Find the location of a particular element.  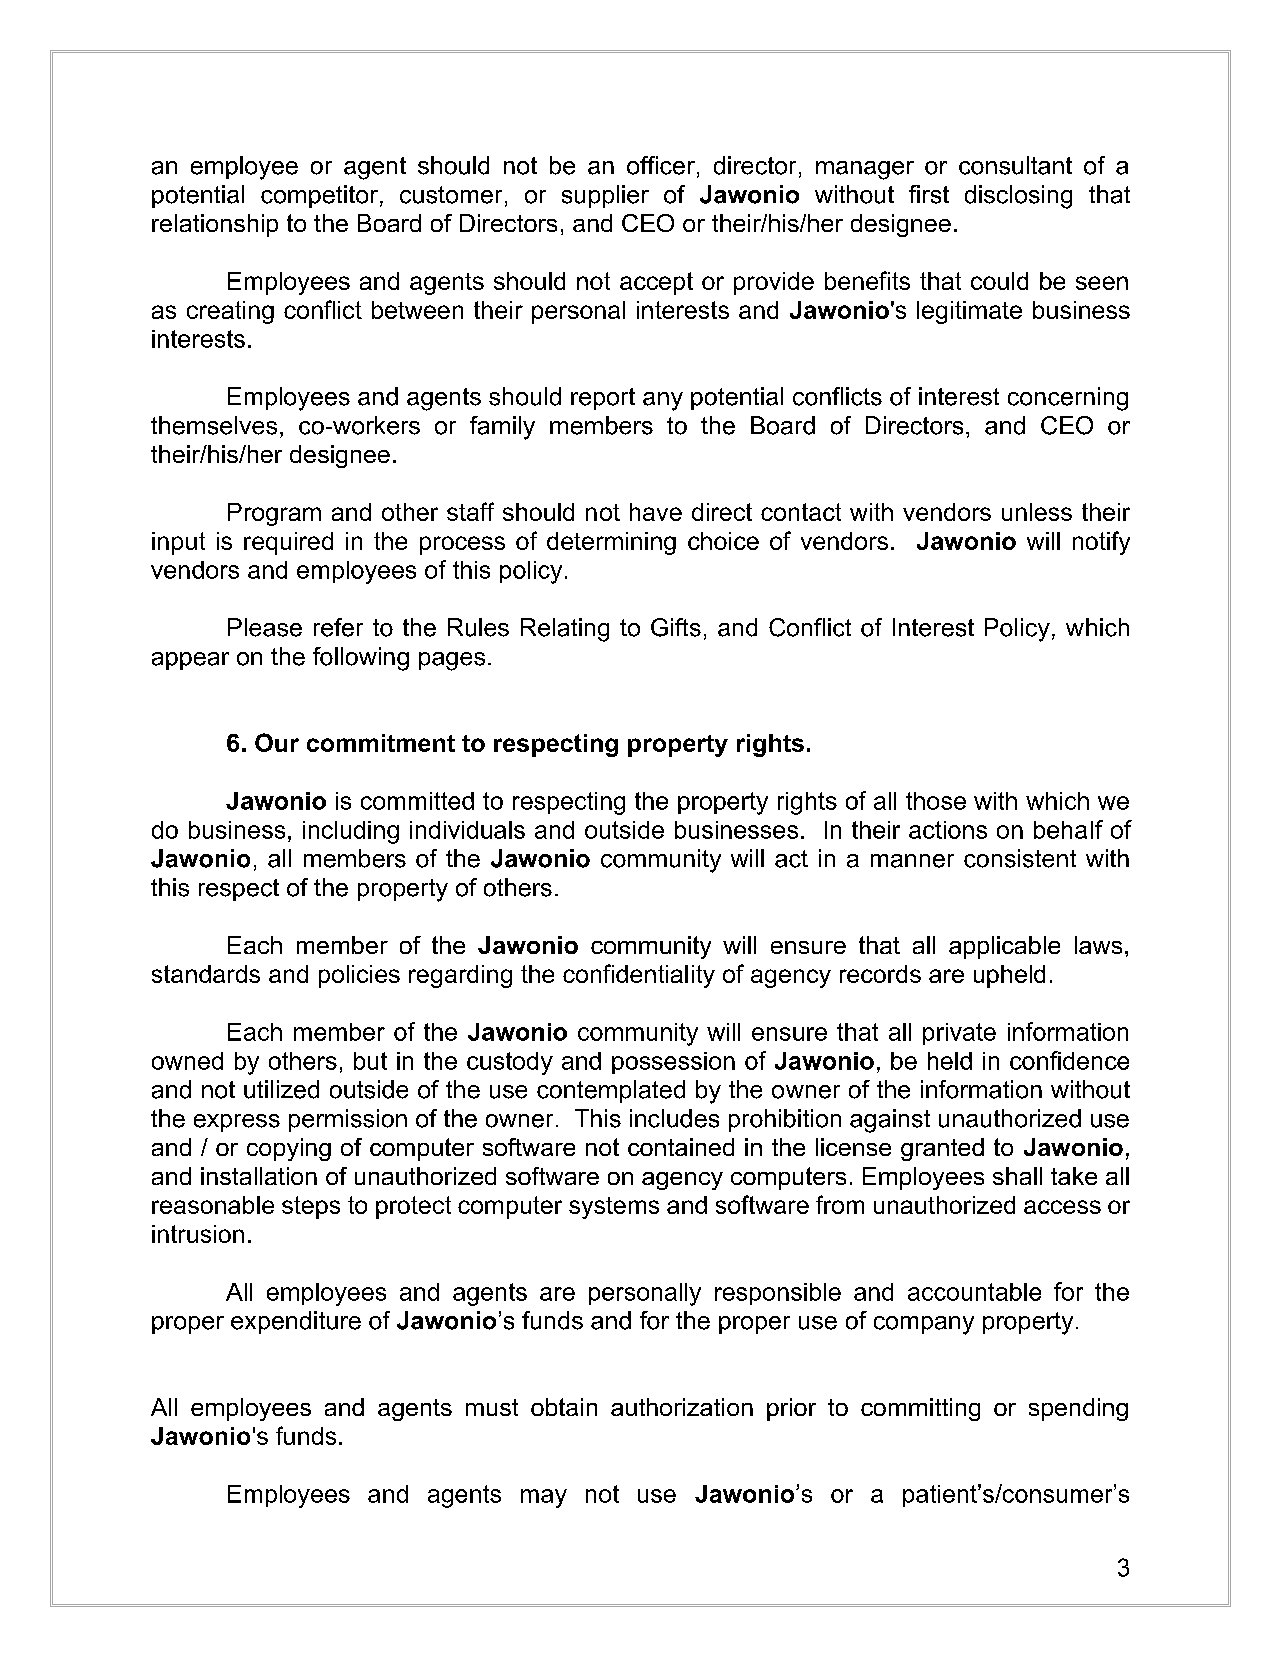

supplier is located at coordinates (605, 196).
